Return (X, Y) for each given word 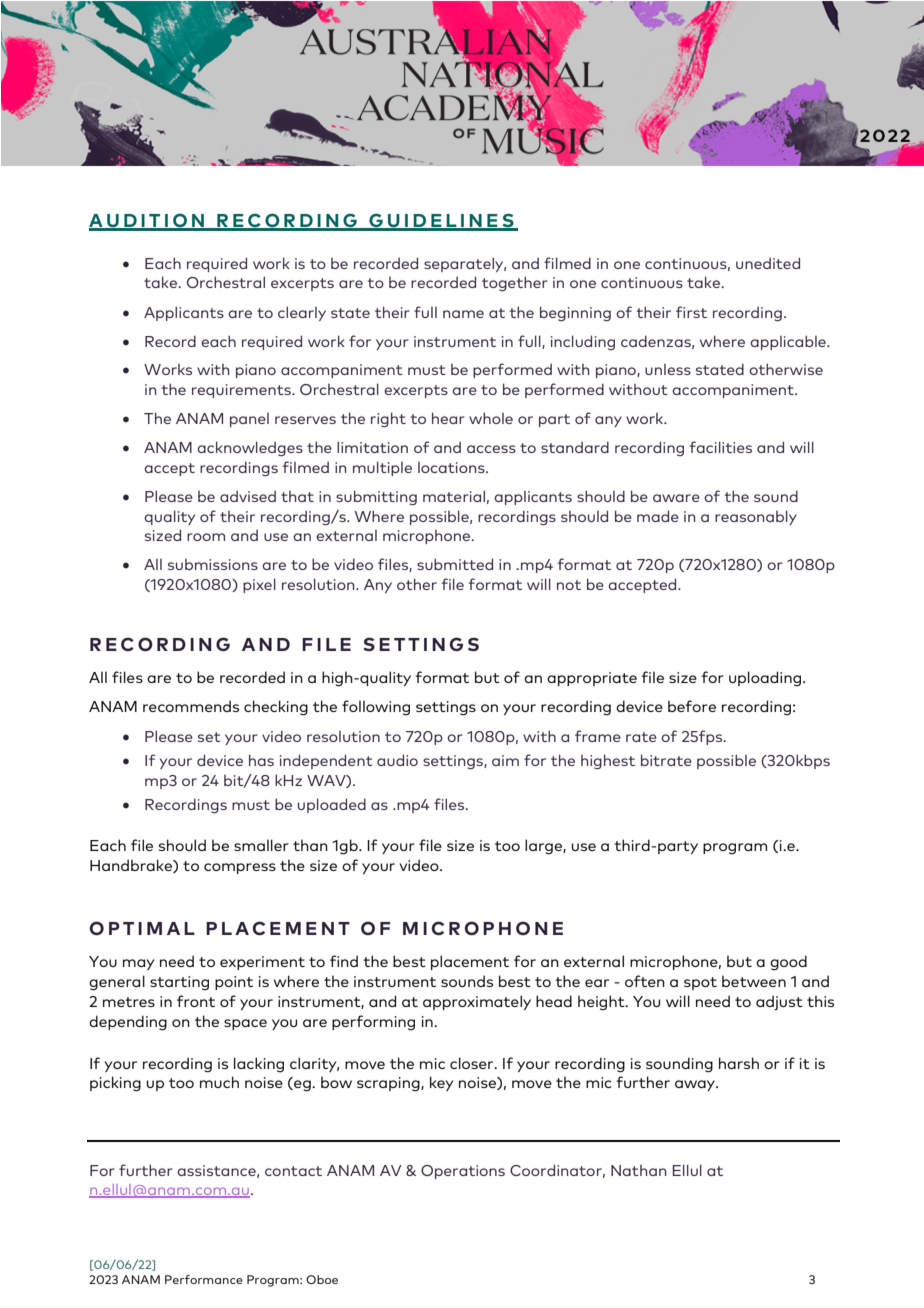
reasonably (756, 517)
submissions (213, 564)
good (788, 963)
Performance (204, 1279)
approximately (477, 1002)
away (696, 1085)
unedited (768, 263)
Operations (463, 1172)
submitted (455, 564)
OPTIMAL (142, 928)
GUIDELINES (441, 221)
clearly (302, 313)
